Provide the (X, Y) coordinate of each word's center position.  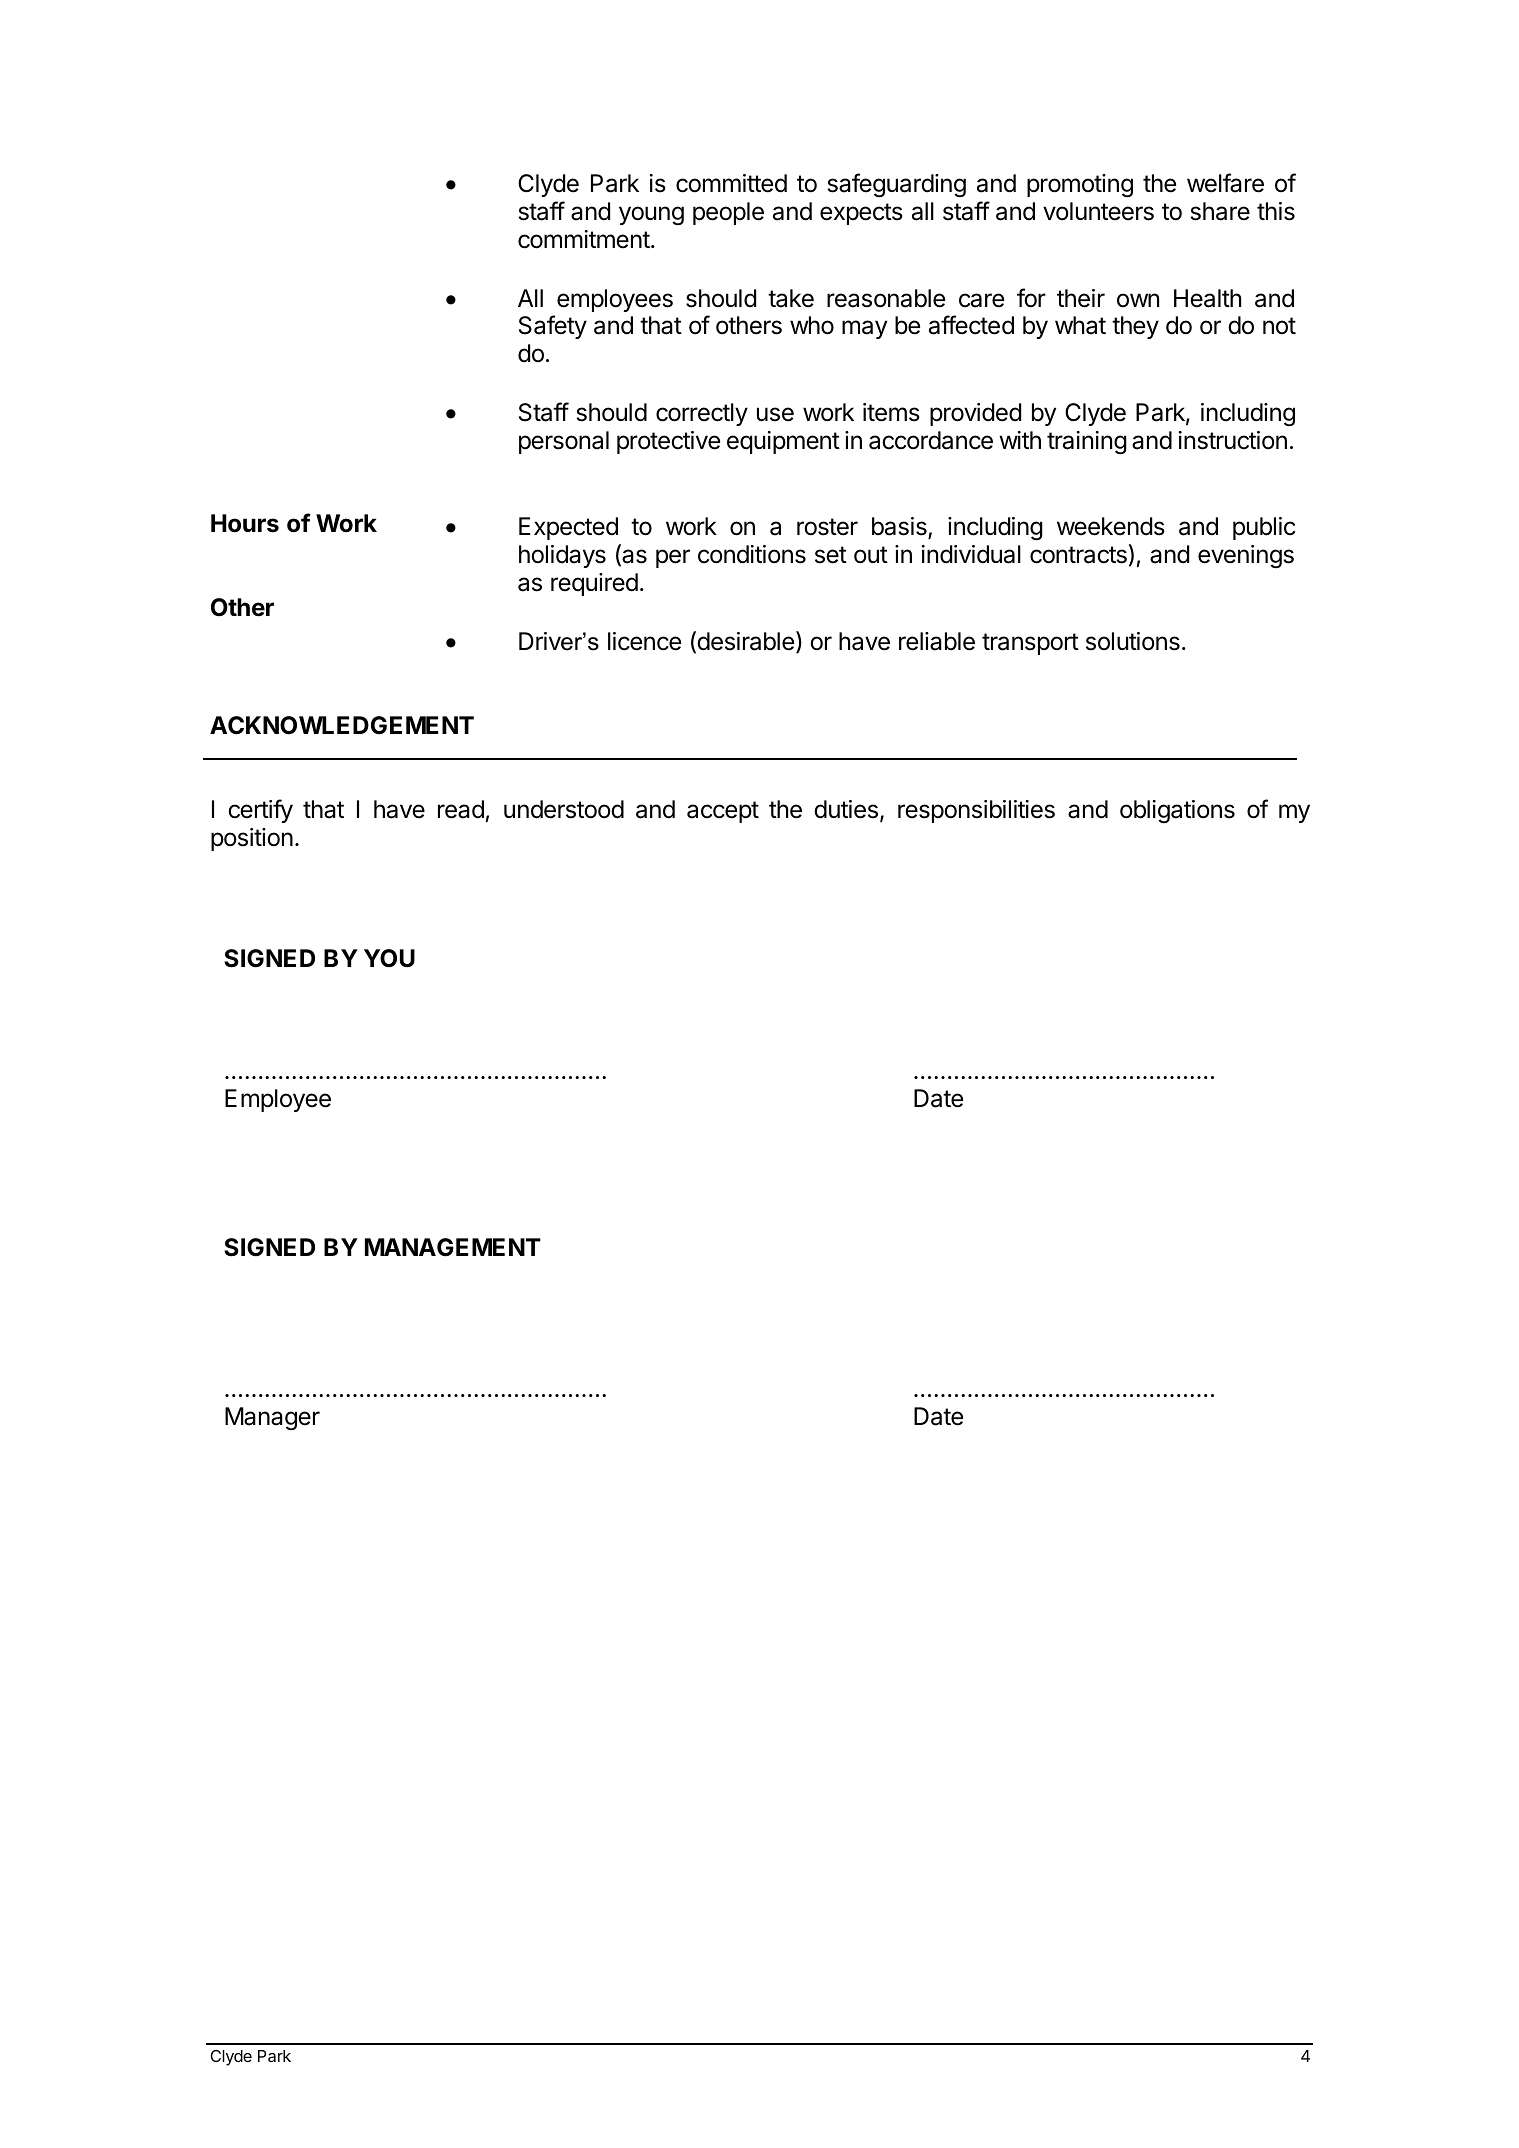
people (728, 213)
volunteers (1098, 211)
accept (723, 812)
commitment (584, 239)
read (461, 809)
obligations (1177, 811)
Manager (272, 1419)
